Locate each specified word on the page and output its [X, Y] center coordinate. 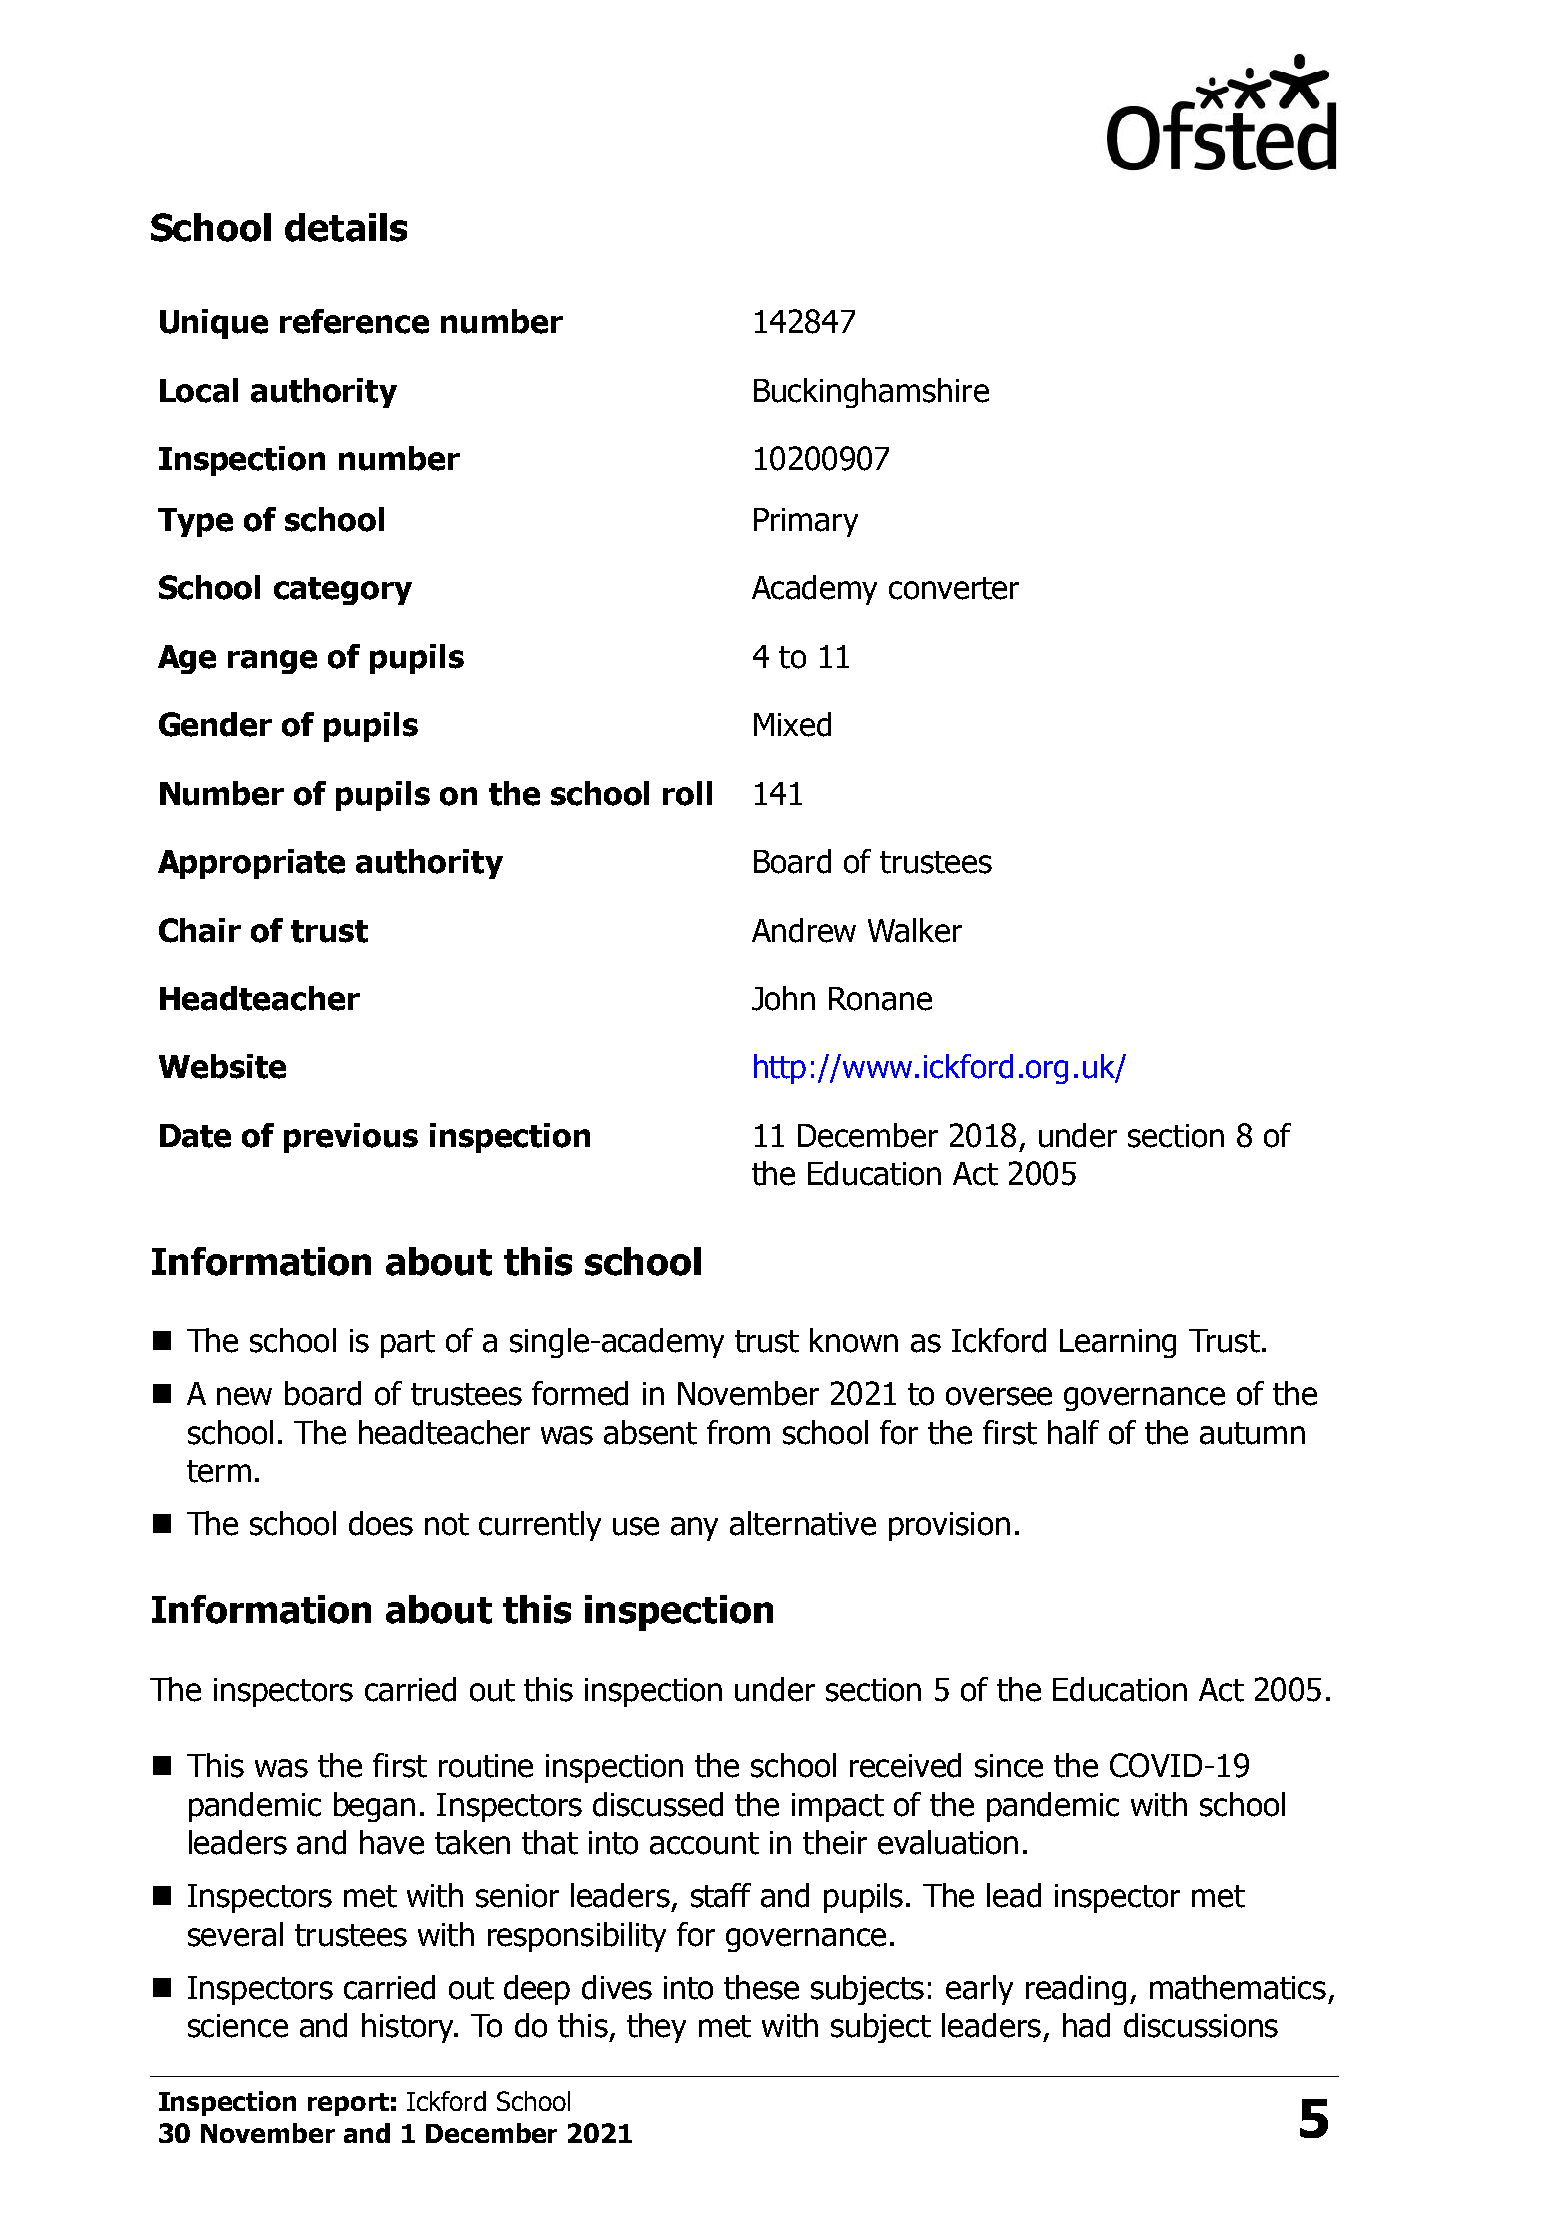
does [381, 1523]
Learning [1118, 1343]
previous [351, 1138]
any [694, 1529]
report [348, 2104]
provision [949, 1526]
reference [354, 321]
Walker [915, 930]
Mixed [792, 724]
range [272, 662]
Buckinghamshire [871, 393]
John [783, 998]
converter [954, 588]
